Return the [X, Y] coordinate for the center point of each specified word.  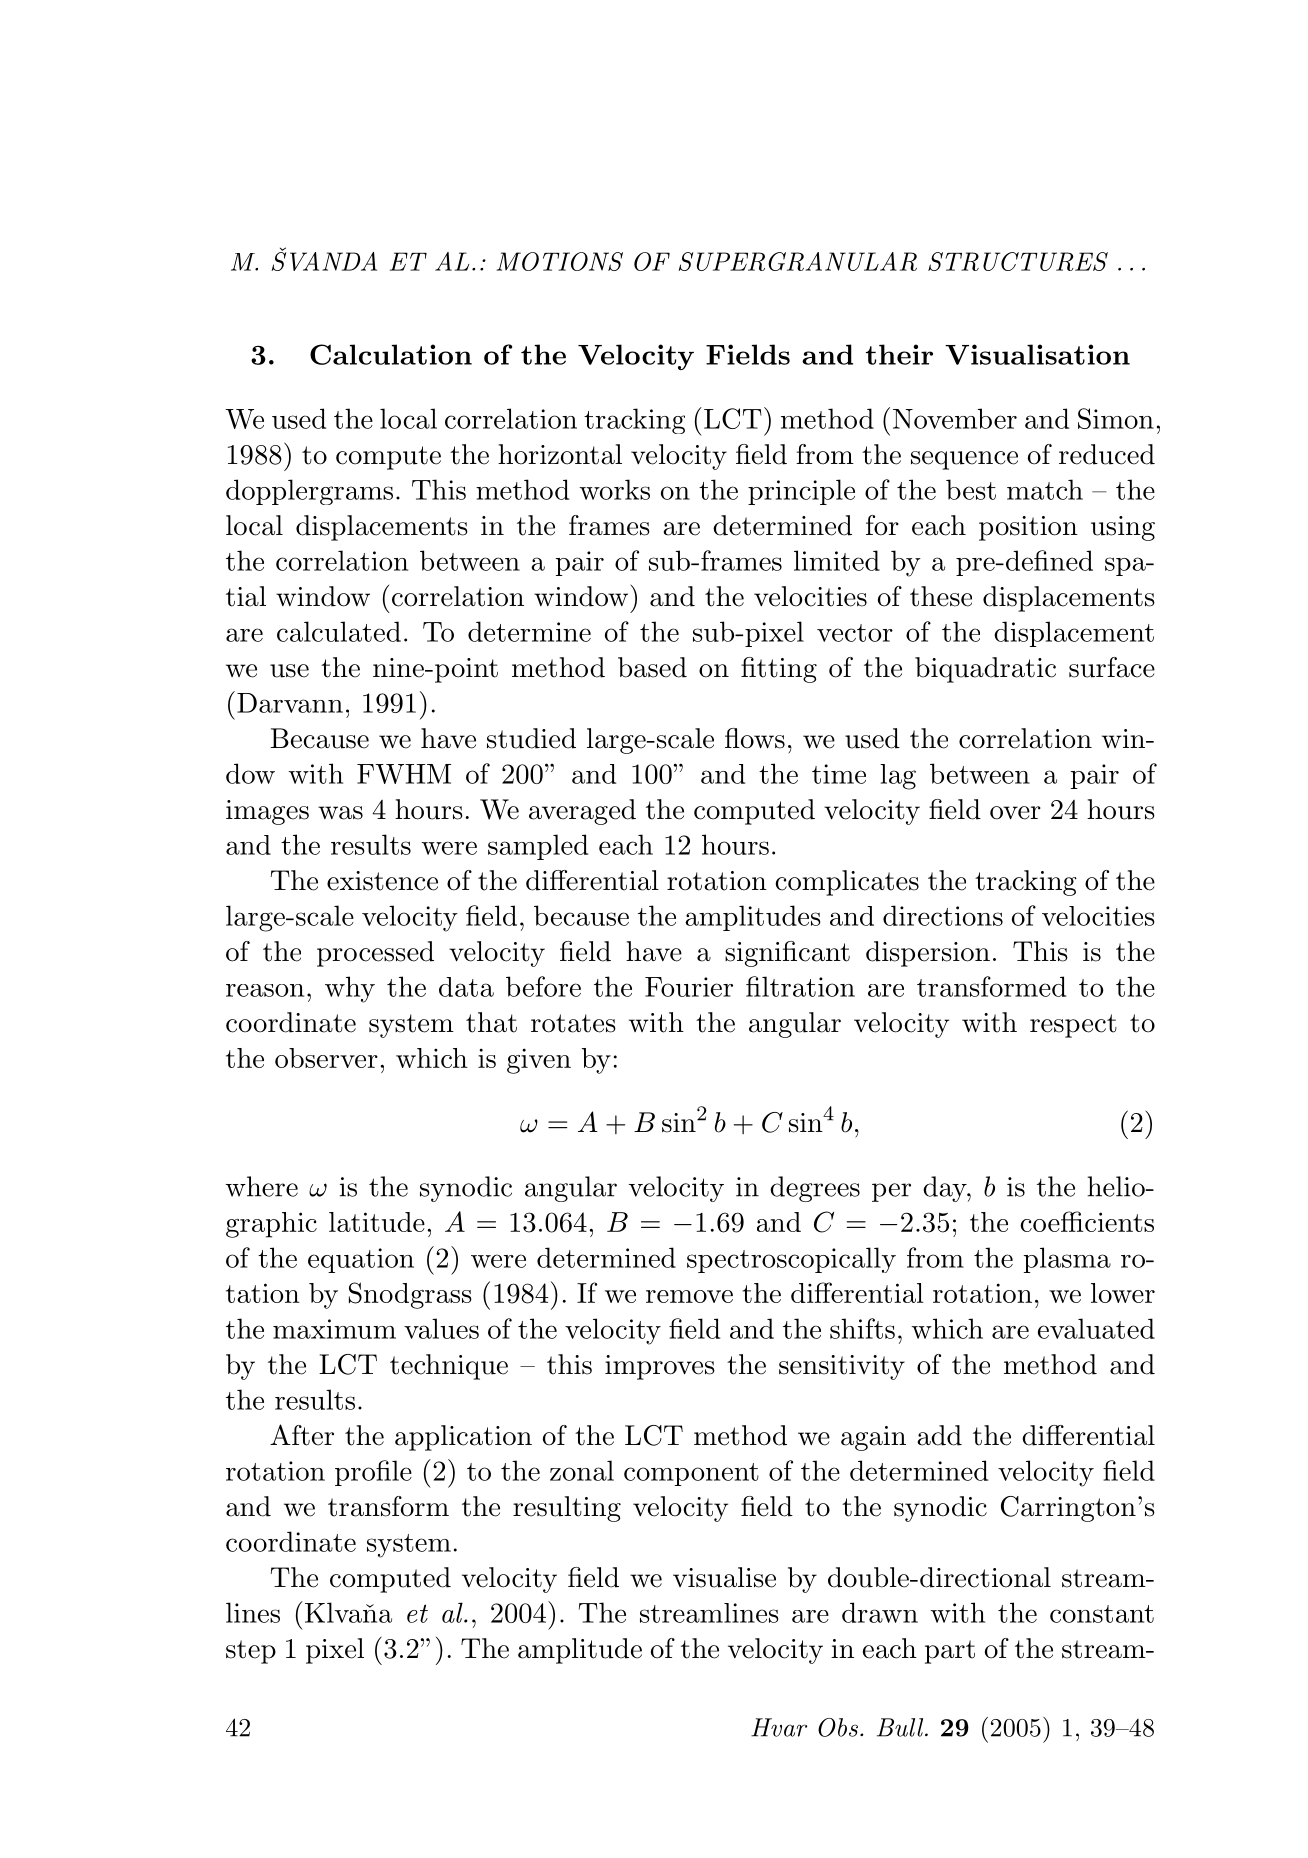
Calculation [391, 354]
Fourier [689, 987]
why [350, 989]
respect [1073, 1026]
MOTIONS [559, 261]
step [251, 1652]
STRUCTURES [1018, 261]
